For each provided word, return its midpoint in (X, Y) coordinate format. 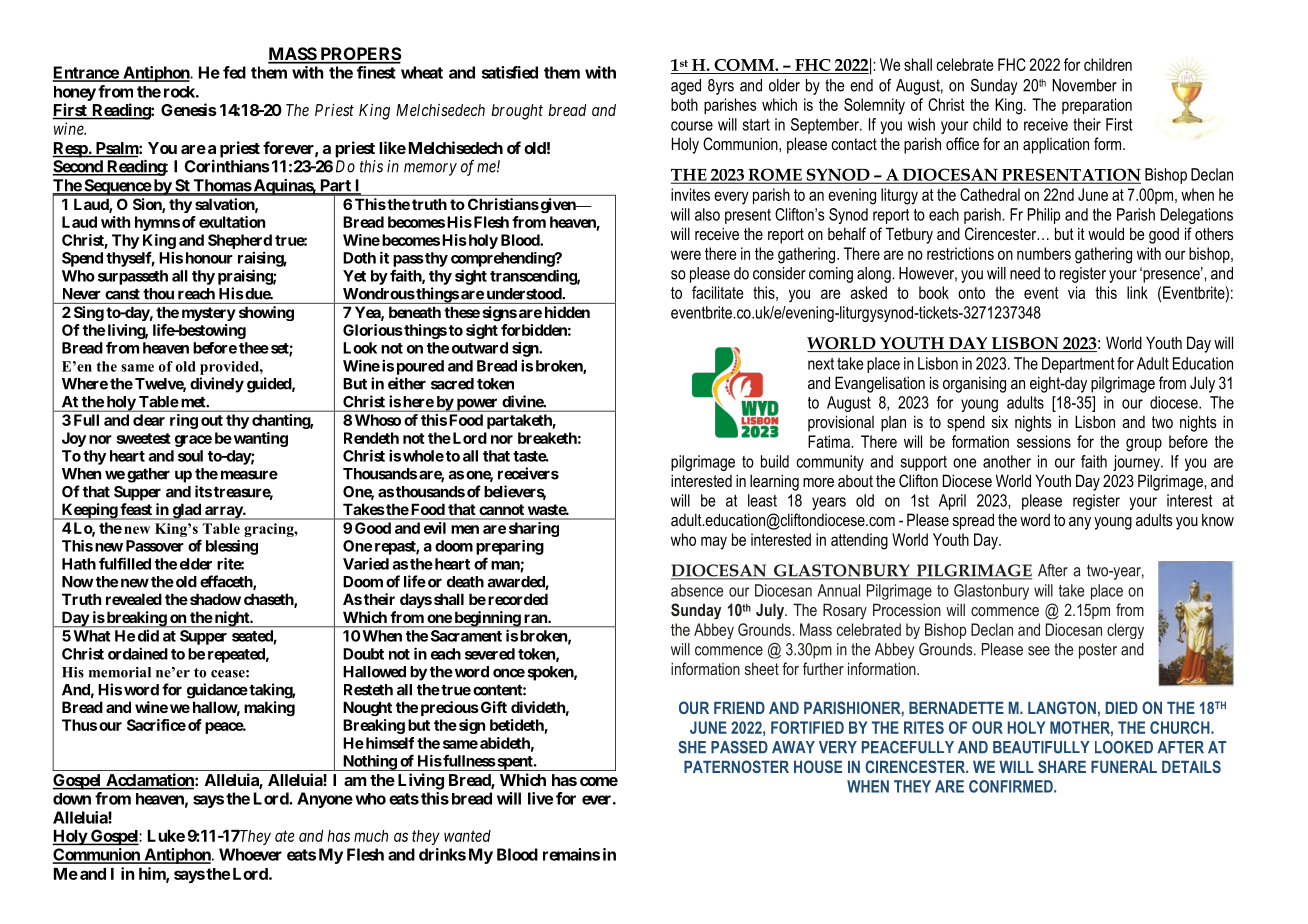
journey (1137, 463)
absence (697, 590)
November (1084, 85)
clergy (1125, 631)
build (775, 461)
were (686, 255)
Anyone (325, 800)
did (148, 636)
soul (190, 456)
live (540, 798)
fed (234, 72)
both (684, 104)
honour (209, 258)
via (1076, 292)
